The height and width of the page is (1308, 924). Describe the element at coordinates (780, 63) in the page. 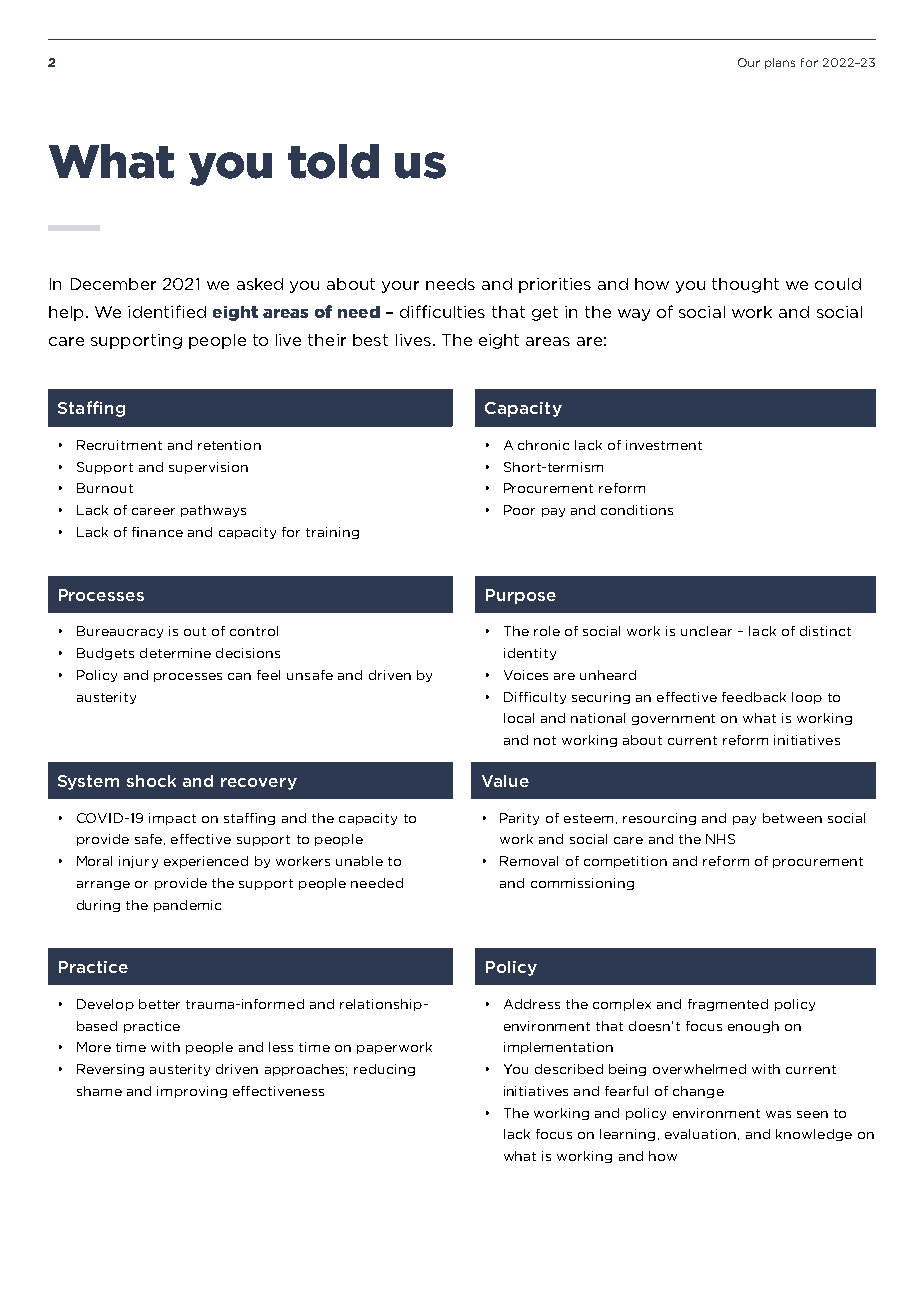

I see `plans` at that location.
